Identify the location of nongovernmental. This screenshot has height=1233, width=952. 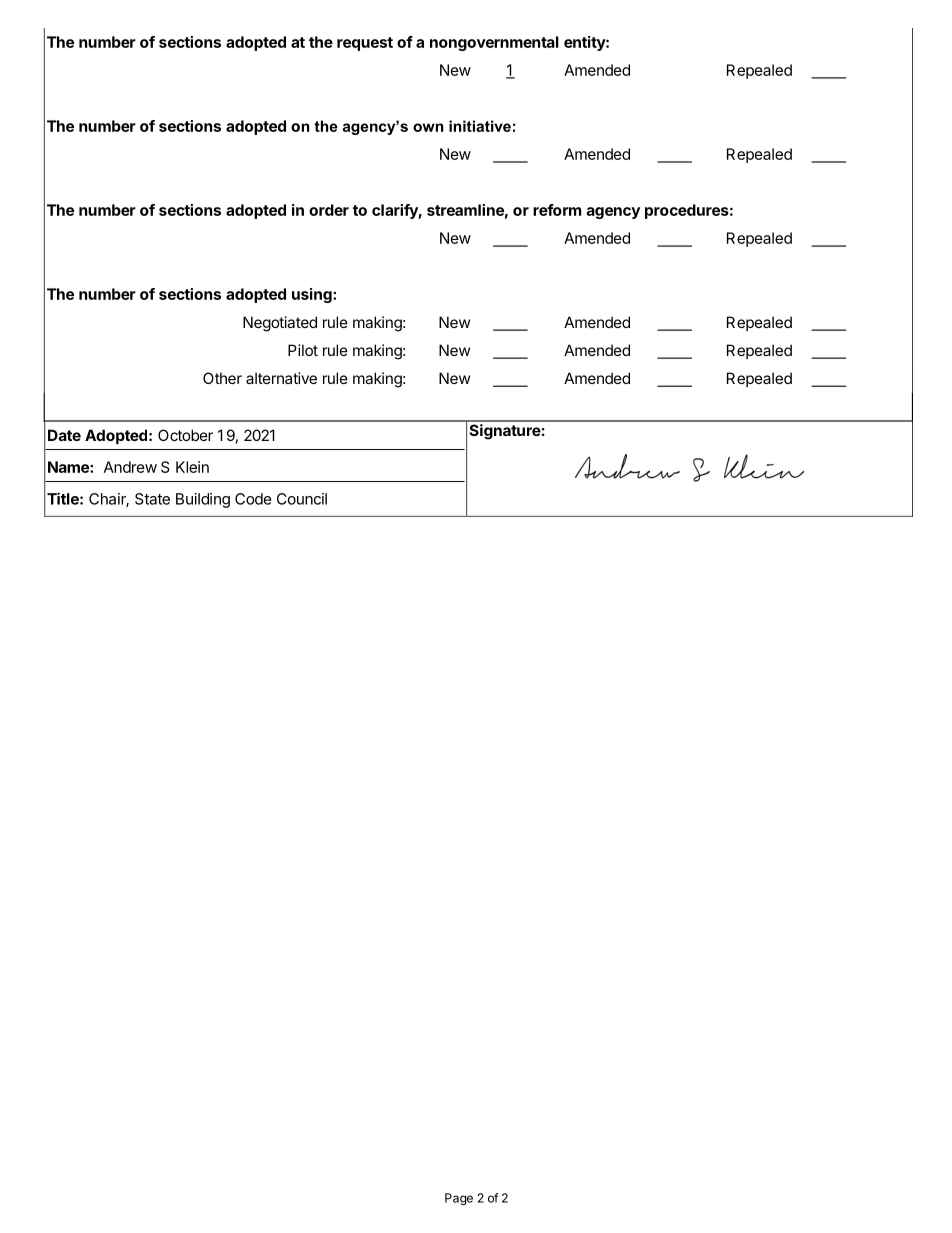
(494, 43).
